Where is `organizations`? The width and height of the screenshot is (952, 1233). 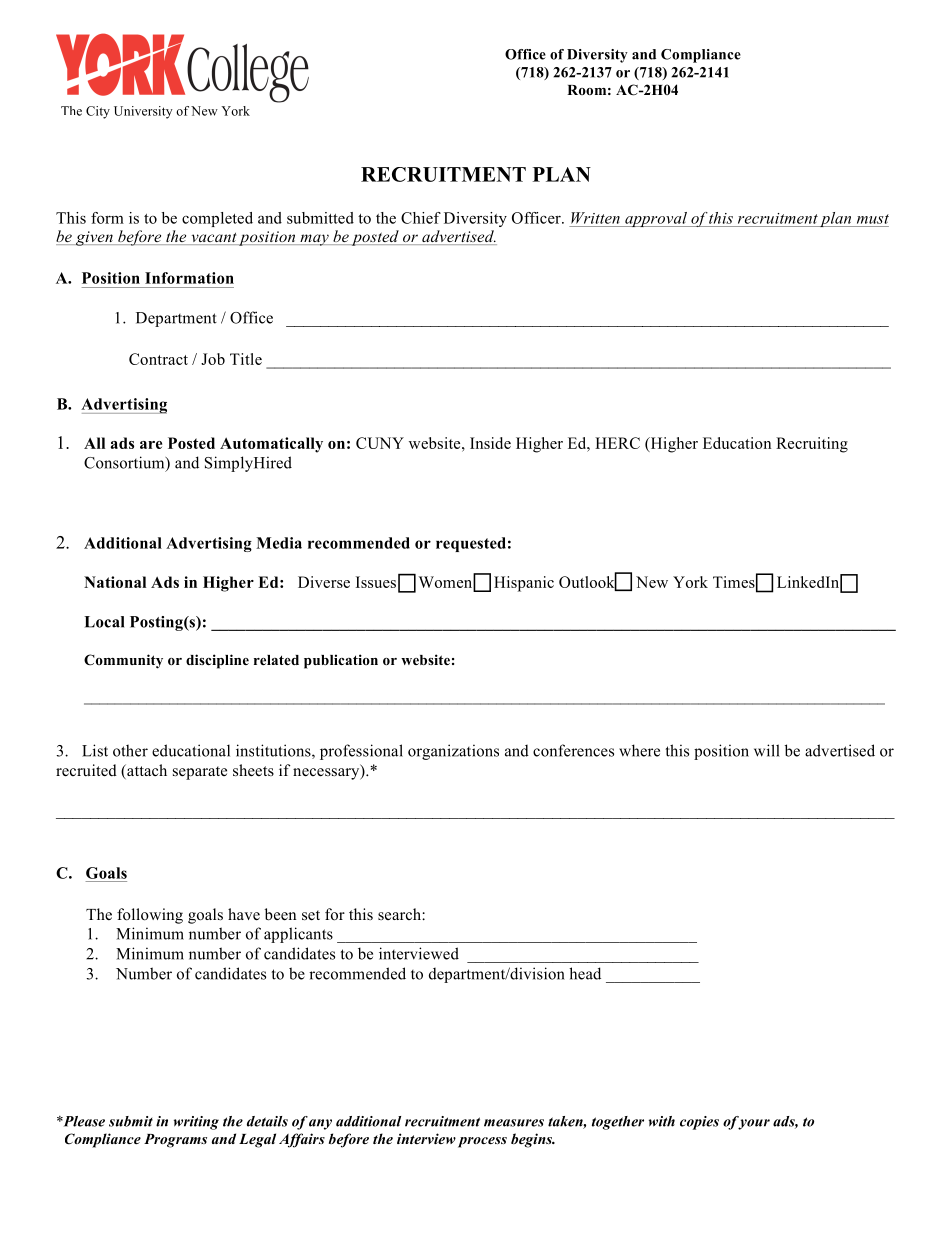 organizations is located at coordinates (453, 752).
